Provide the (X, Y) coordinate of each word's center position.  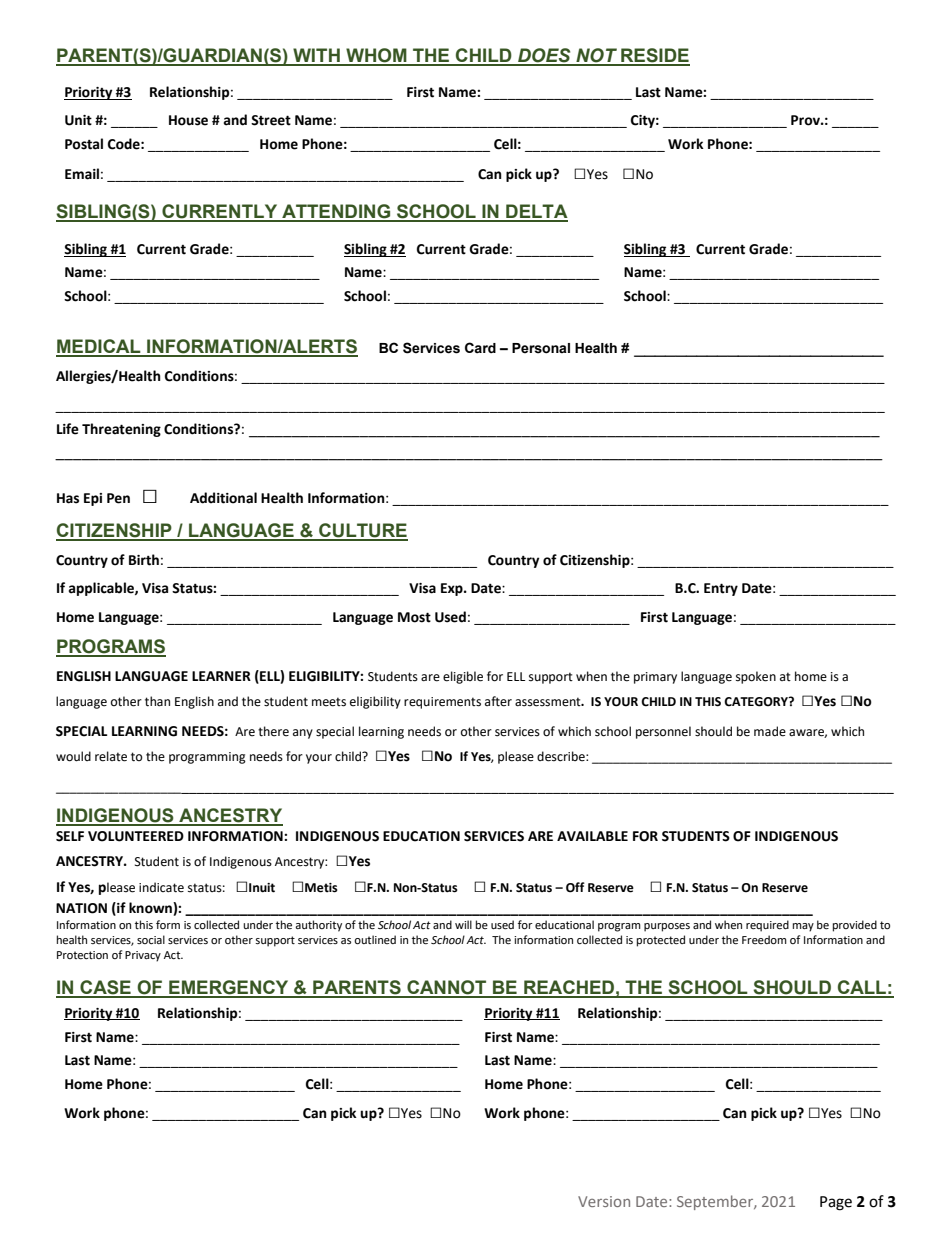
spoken (756, 677)
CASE (105, 988)
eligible (463, 677)
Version (604, 1201)
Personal (541, 348)
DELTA (536, 212)
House (188, 120)
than (157, 701)
